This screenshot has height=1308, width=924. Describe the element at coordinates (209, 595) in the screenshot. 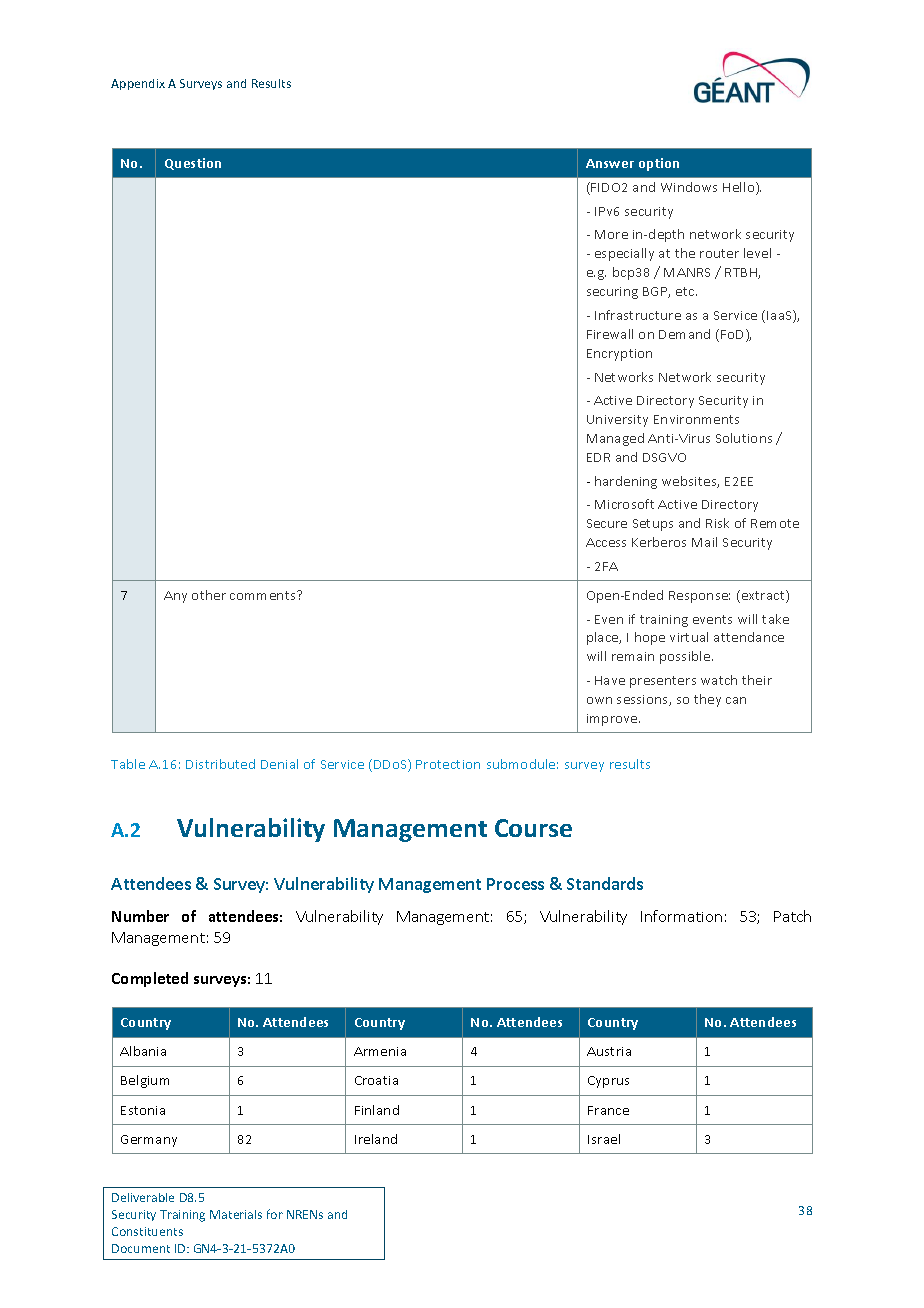

I see `other` at that location.
